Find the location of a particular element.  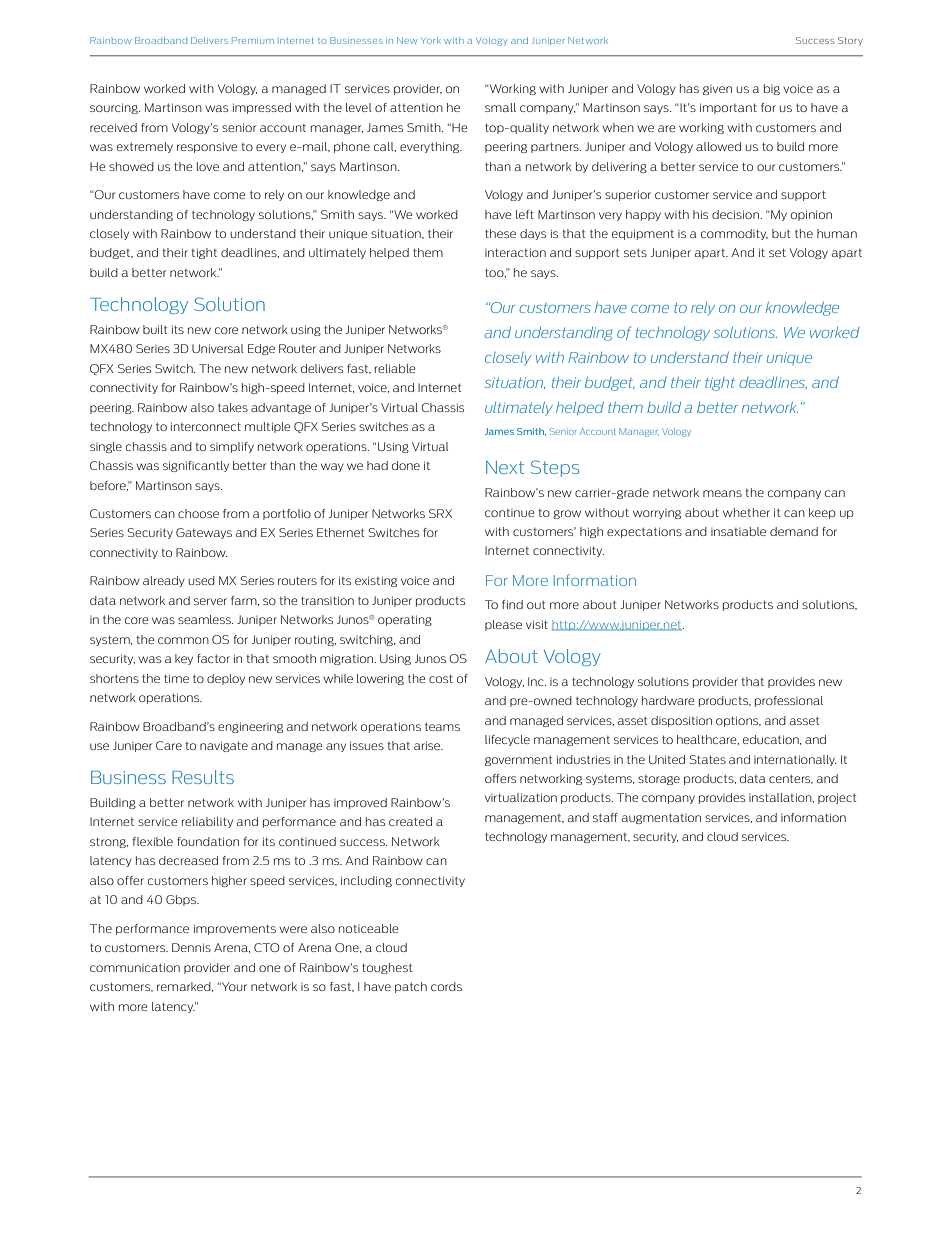

Dennis is located at coordinates (191, 947).
